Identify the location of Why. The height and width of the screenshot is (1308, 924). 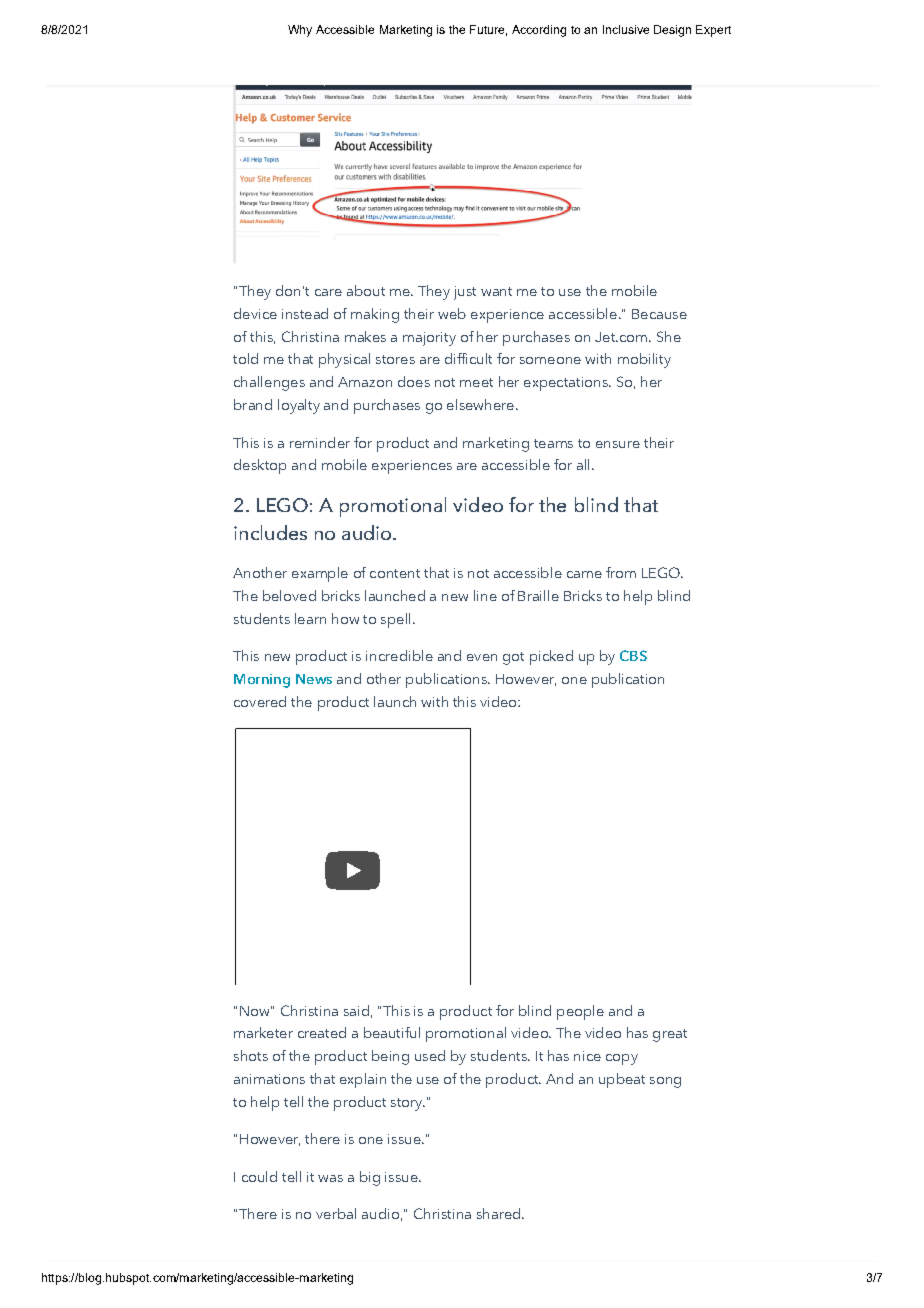
(300, 31).
